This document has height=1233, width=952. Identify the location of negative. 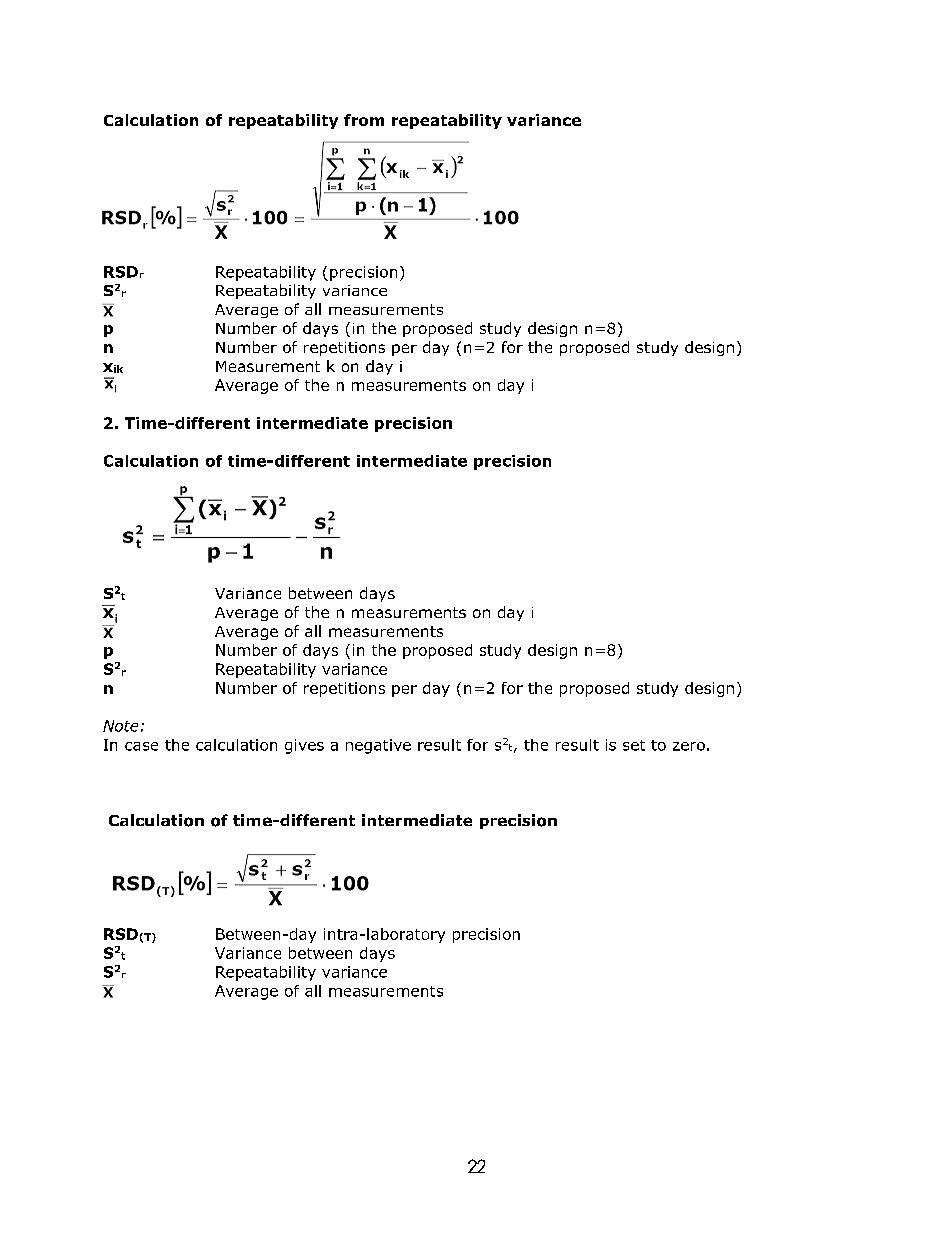
(378, 746).
